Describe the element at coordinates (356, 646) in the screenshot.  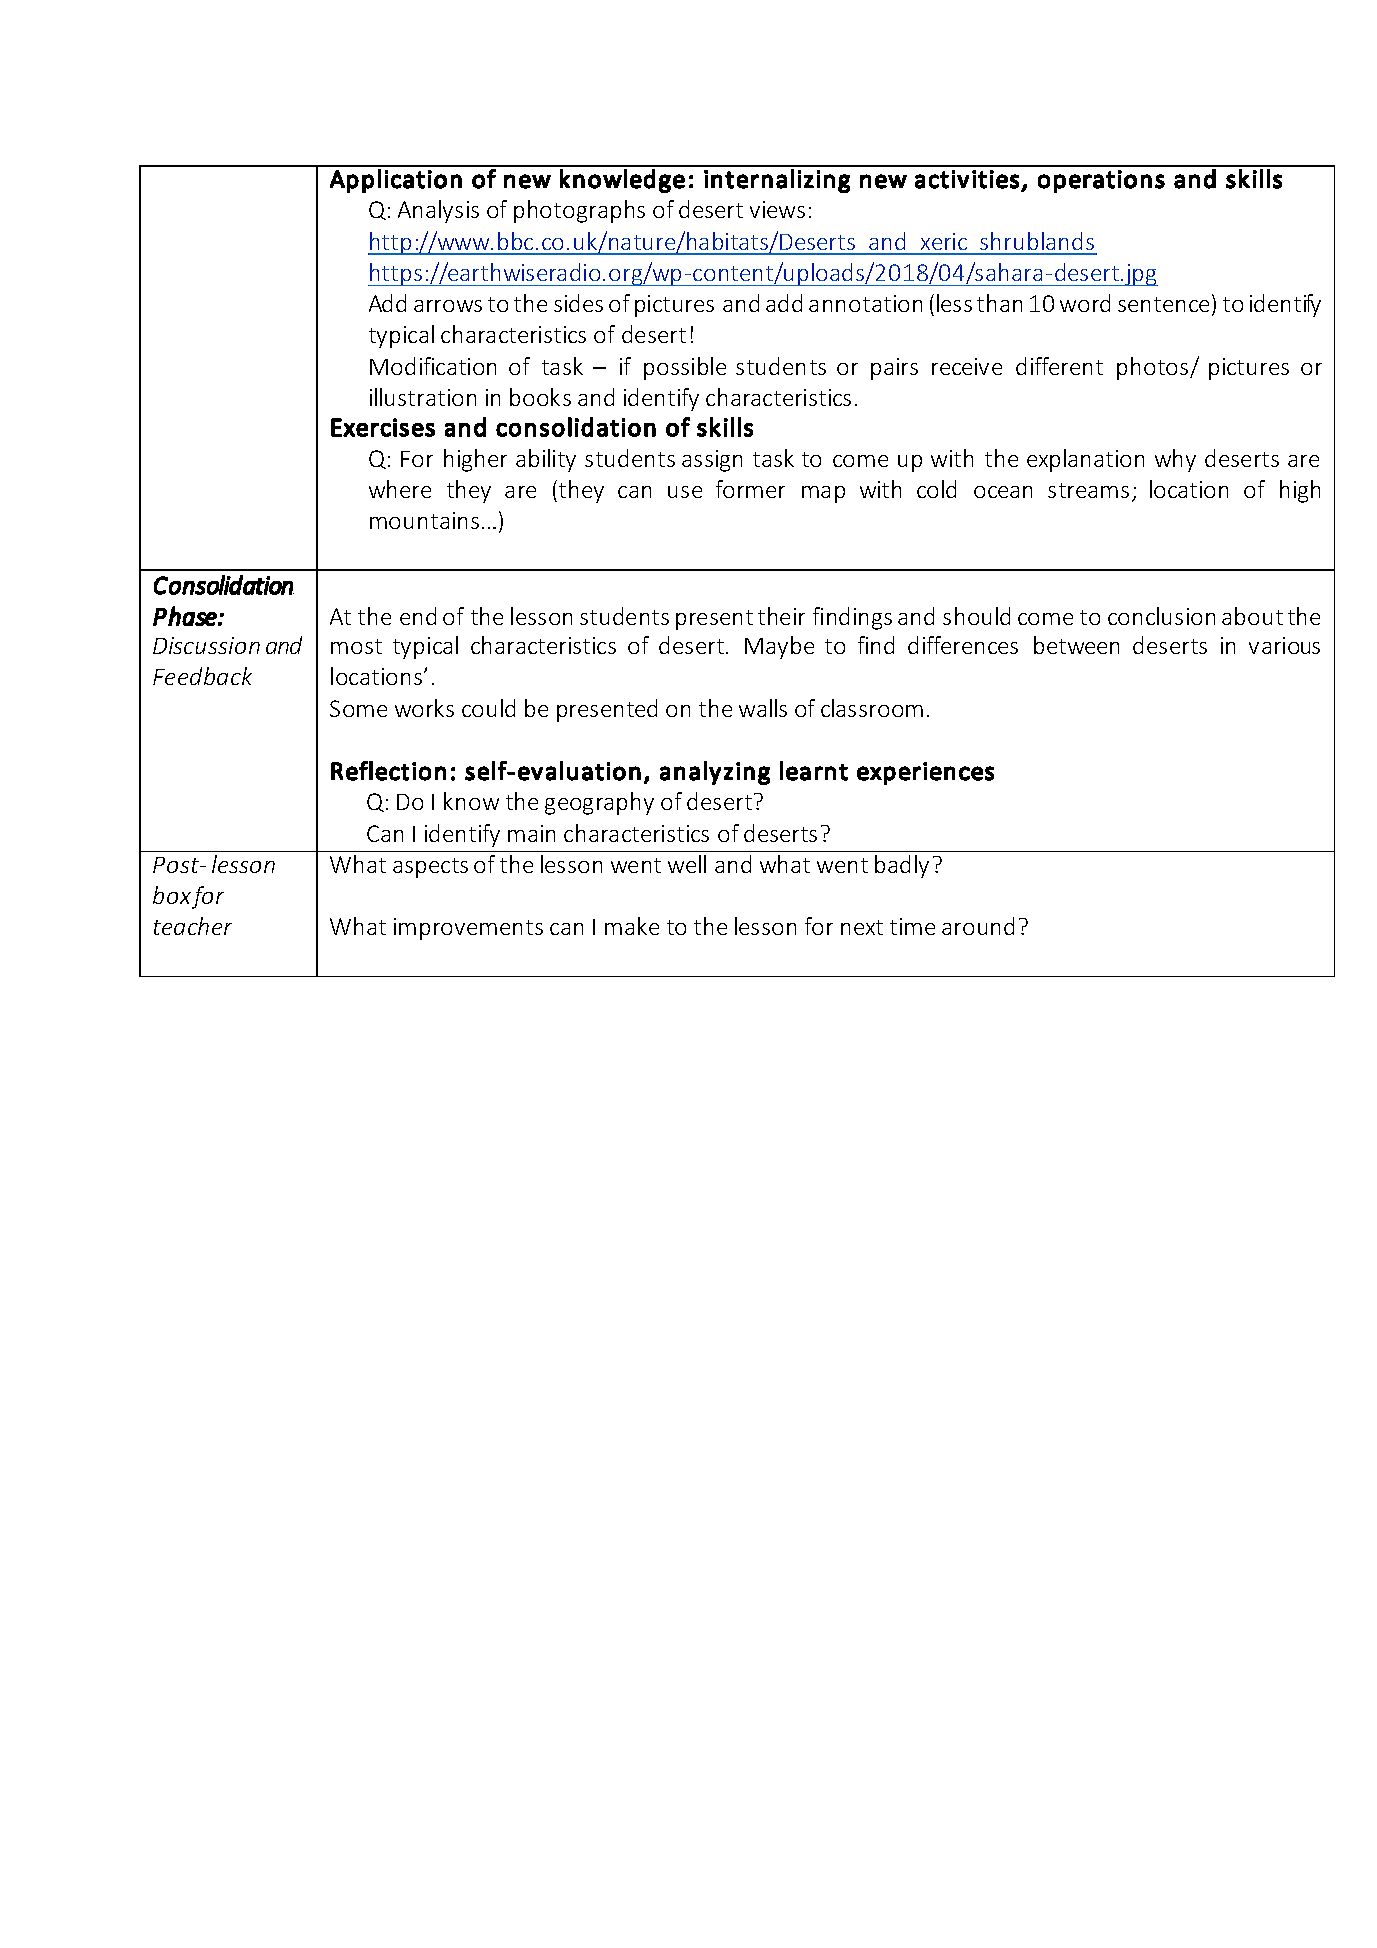
I see `most` at that location.
